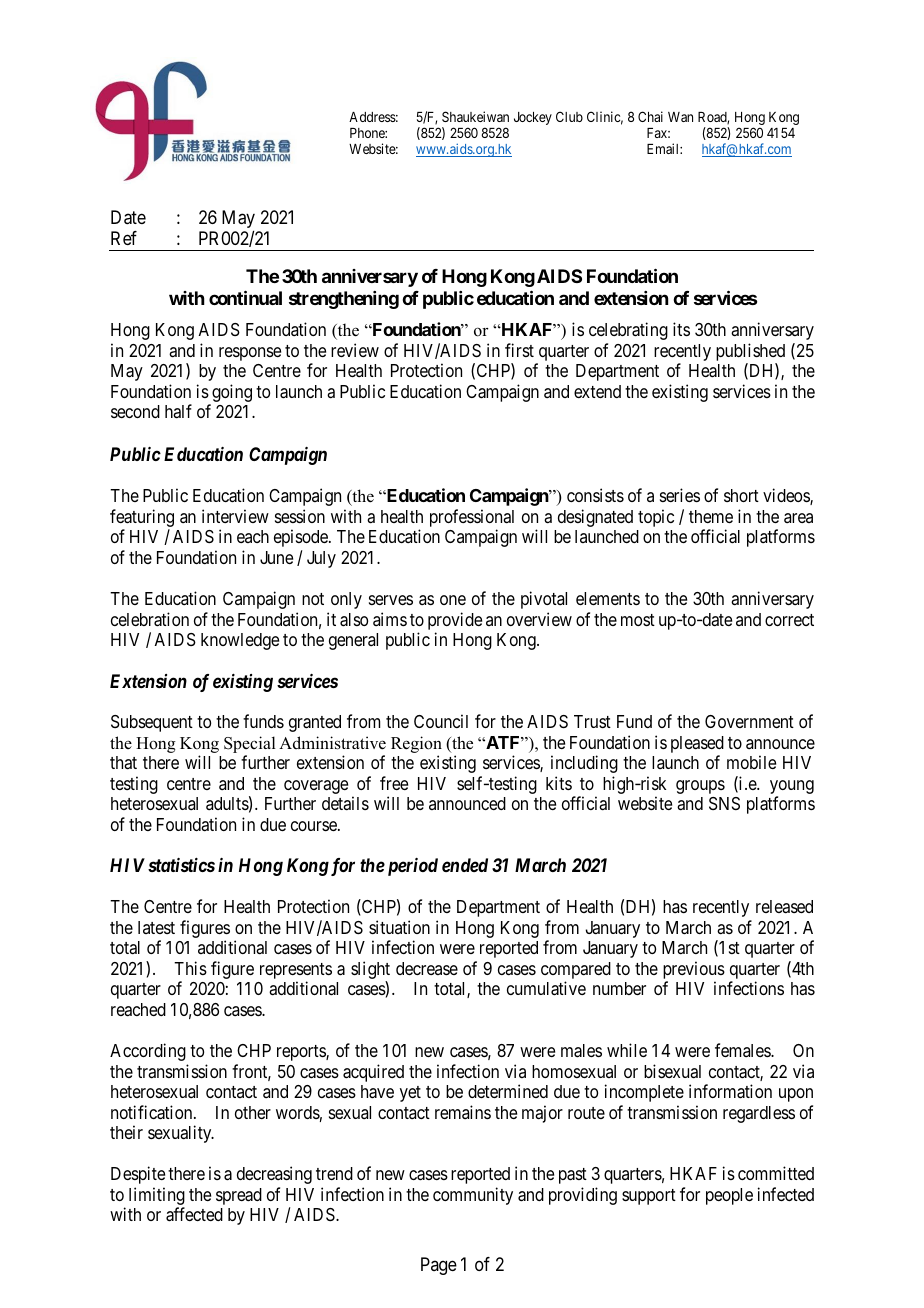 Image resolution: width=924 pixels, height=1308 pixels. I want to click on Chai, so click(650, 116).
